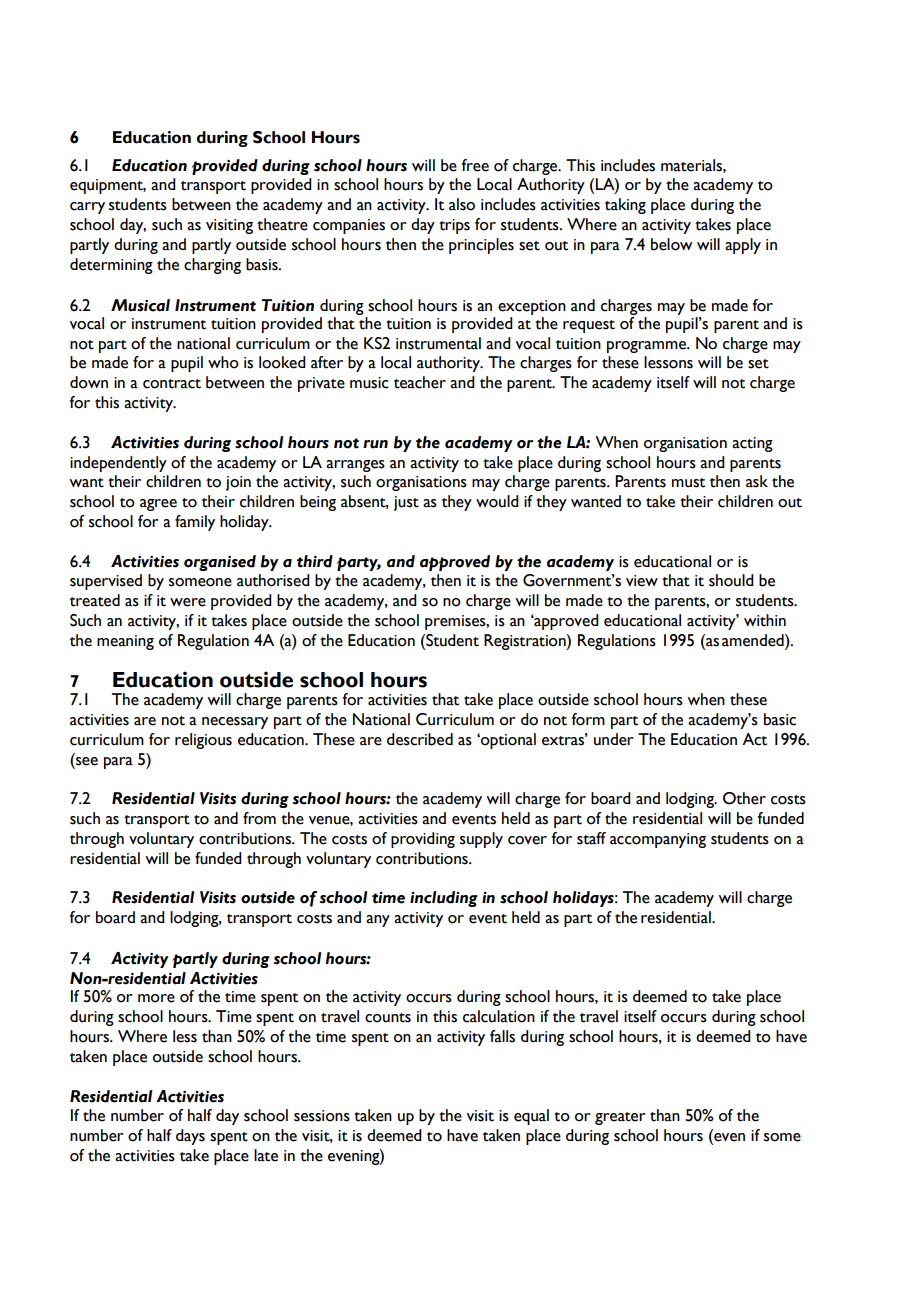 The height and width of the page is (1307, 924). What do you see at coordinates (266, 1155) in the page?
I see `late` at bounding box center [266, 1155].
